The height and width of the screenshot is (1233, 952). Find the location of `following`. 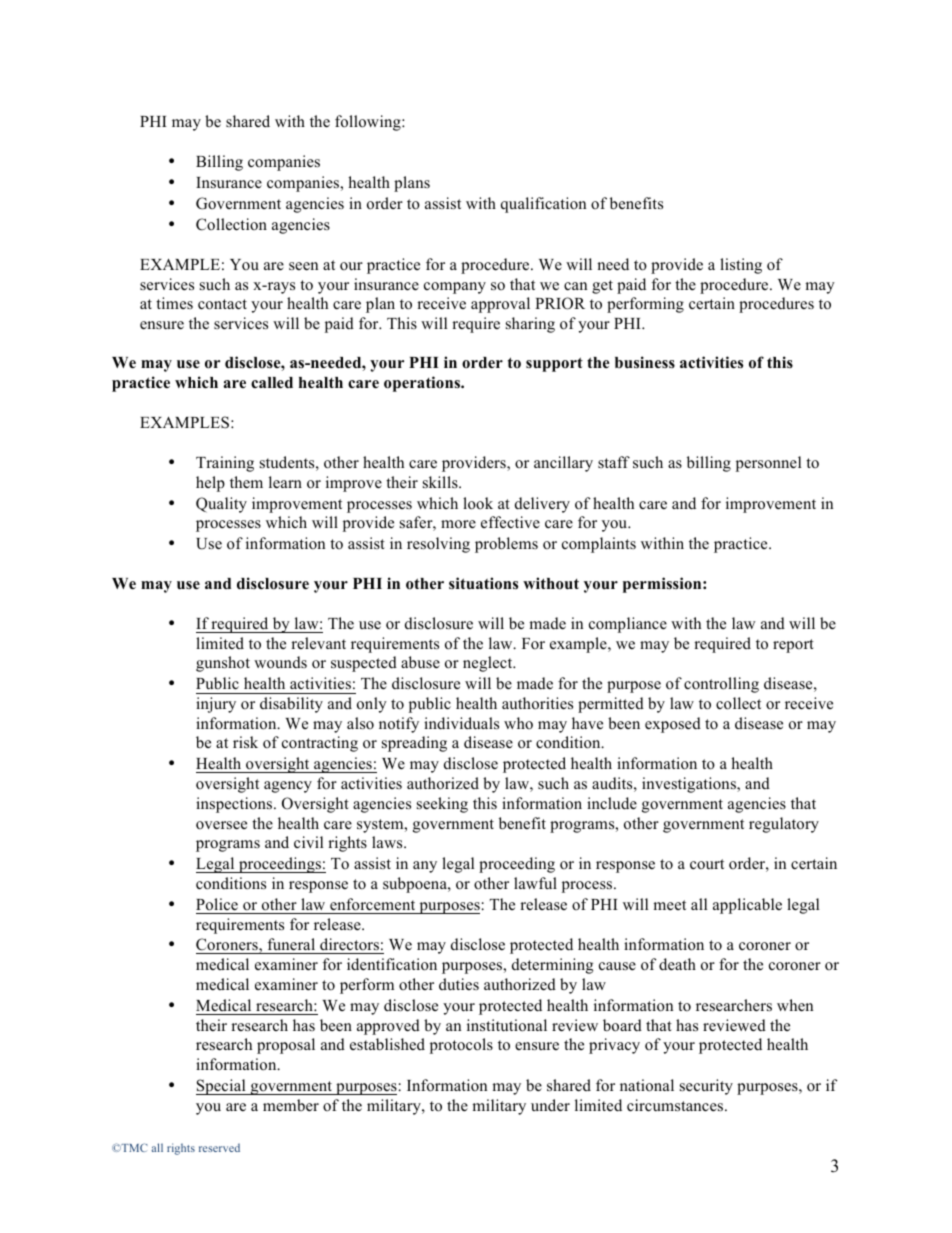

following is located at coordinates (369, 123).
